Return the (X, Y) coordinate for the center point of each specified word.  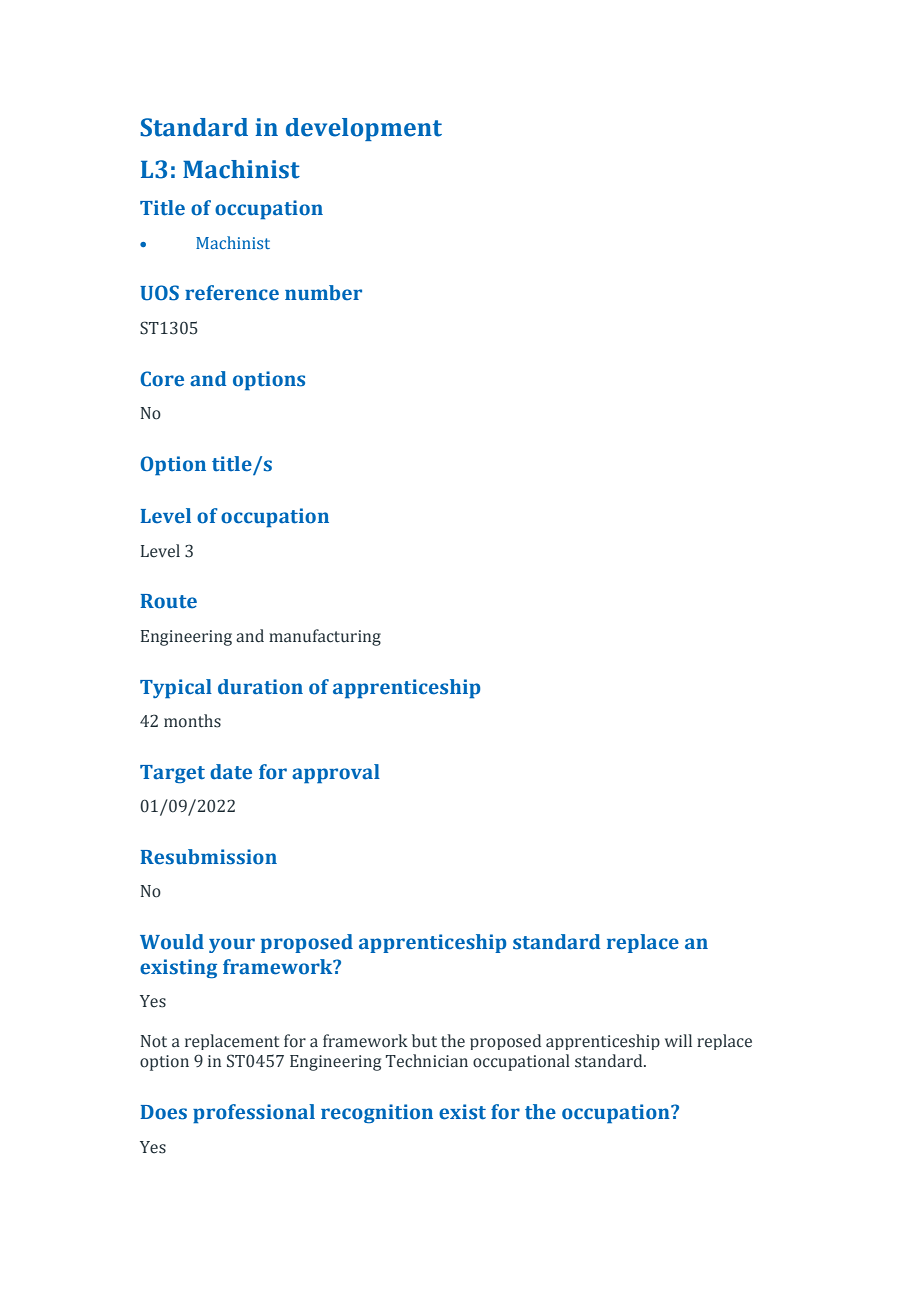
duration (260, 687)
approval (336, 774)
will (678, 1040)
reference (232, 293)
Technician (427, 1061)
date (231, 772)
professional (254, 1114)
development (364, 129)
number (323, 293)
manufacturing (325, 637)
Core (162, 379)
